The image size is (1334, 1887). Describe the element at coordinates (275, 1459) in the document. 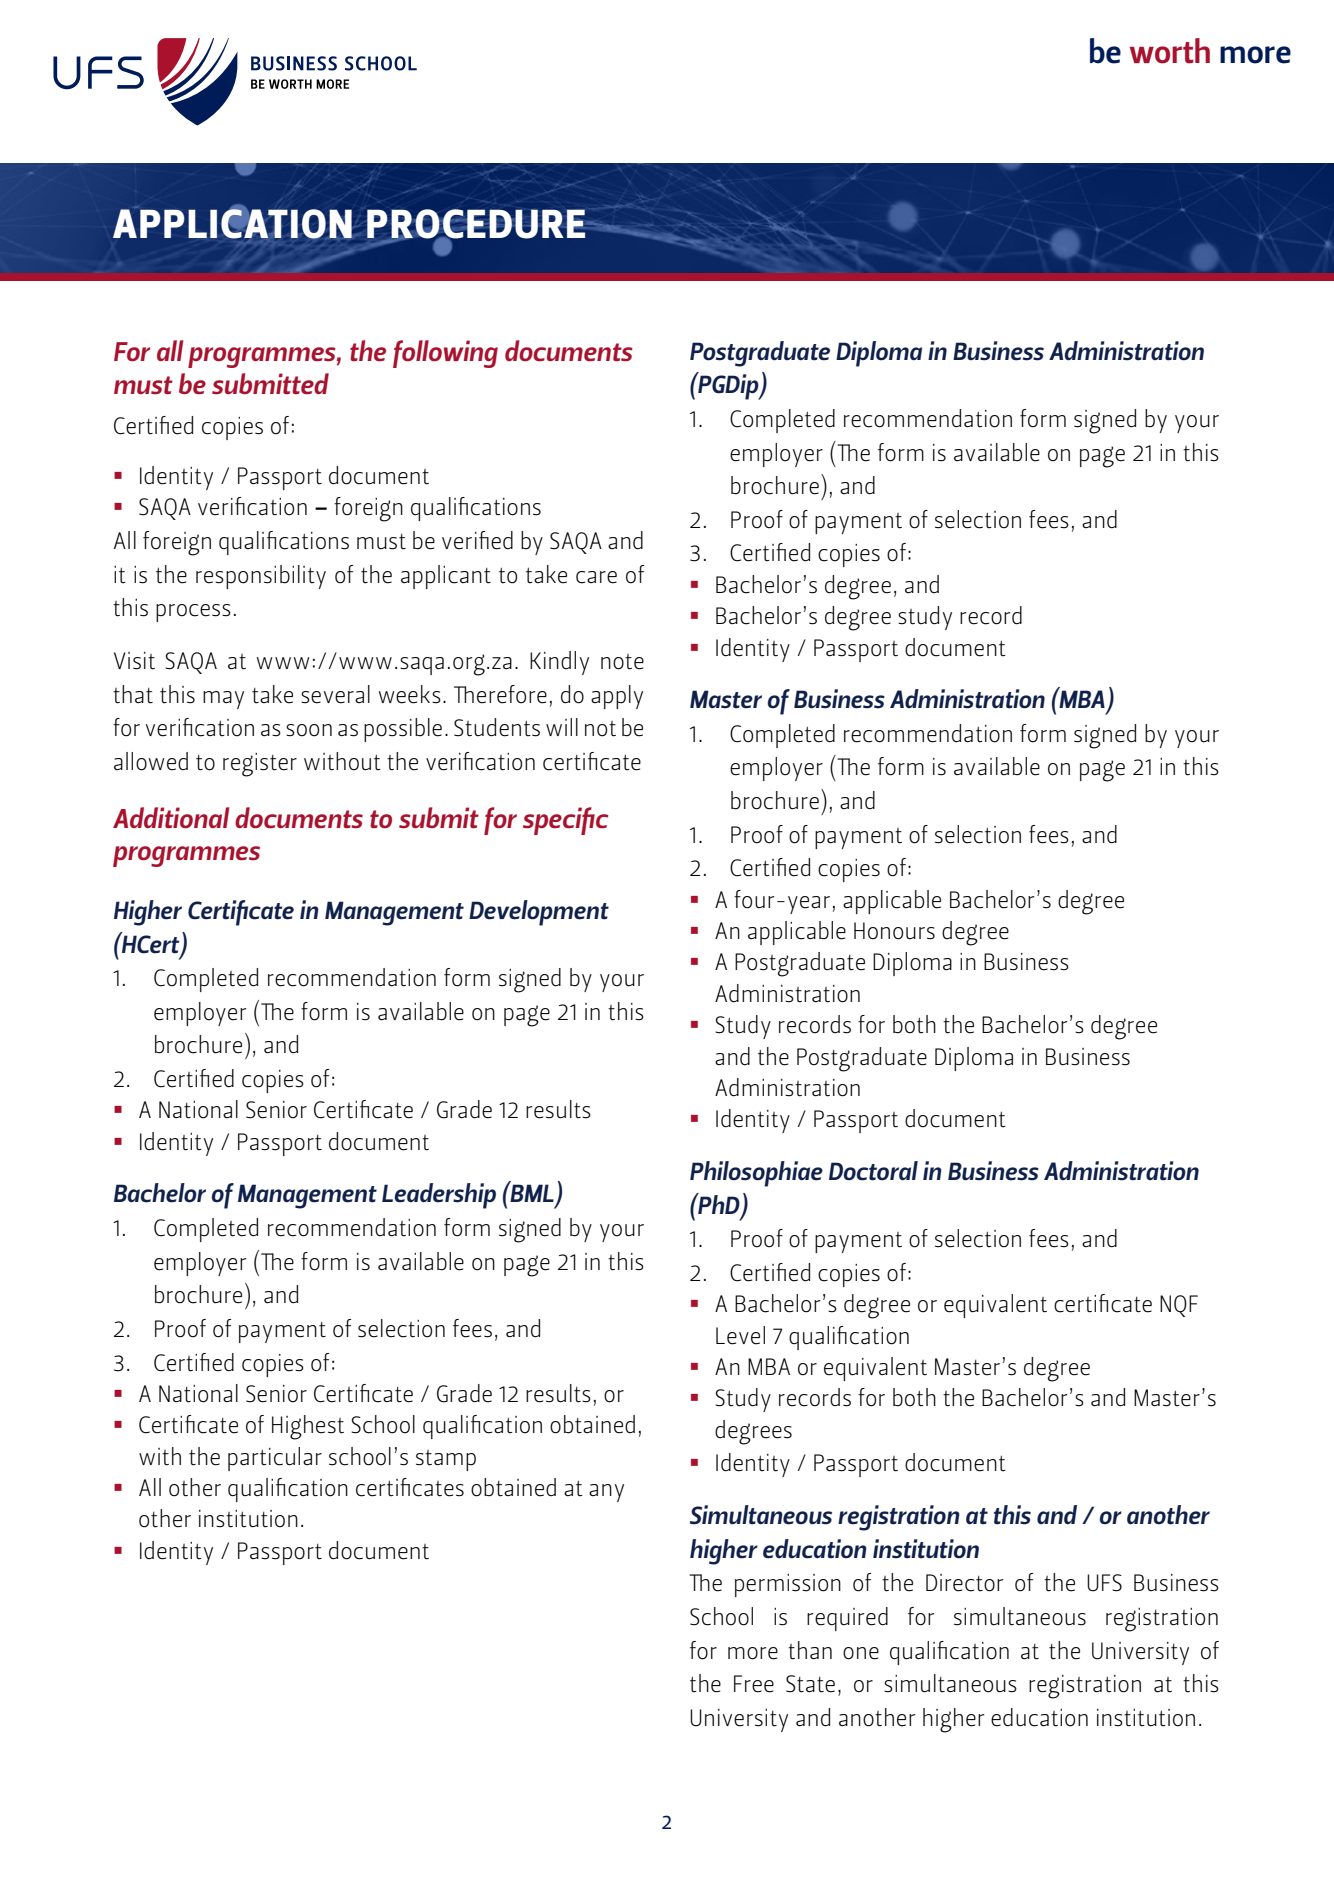

I see `particular` at that location.
